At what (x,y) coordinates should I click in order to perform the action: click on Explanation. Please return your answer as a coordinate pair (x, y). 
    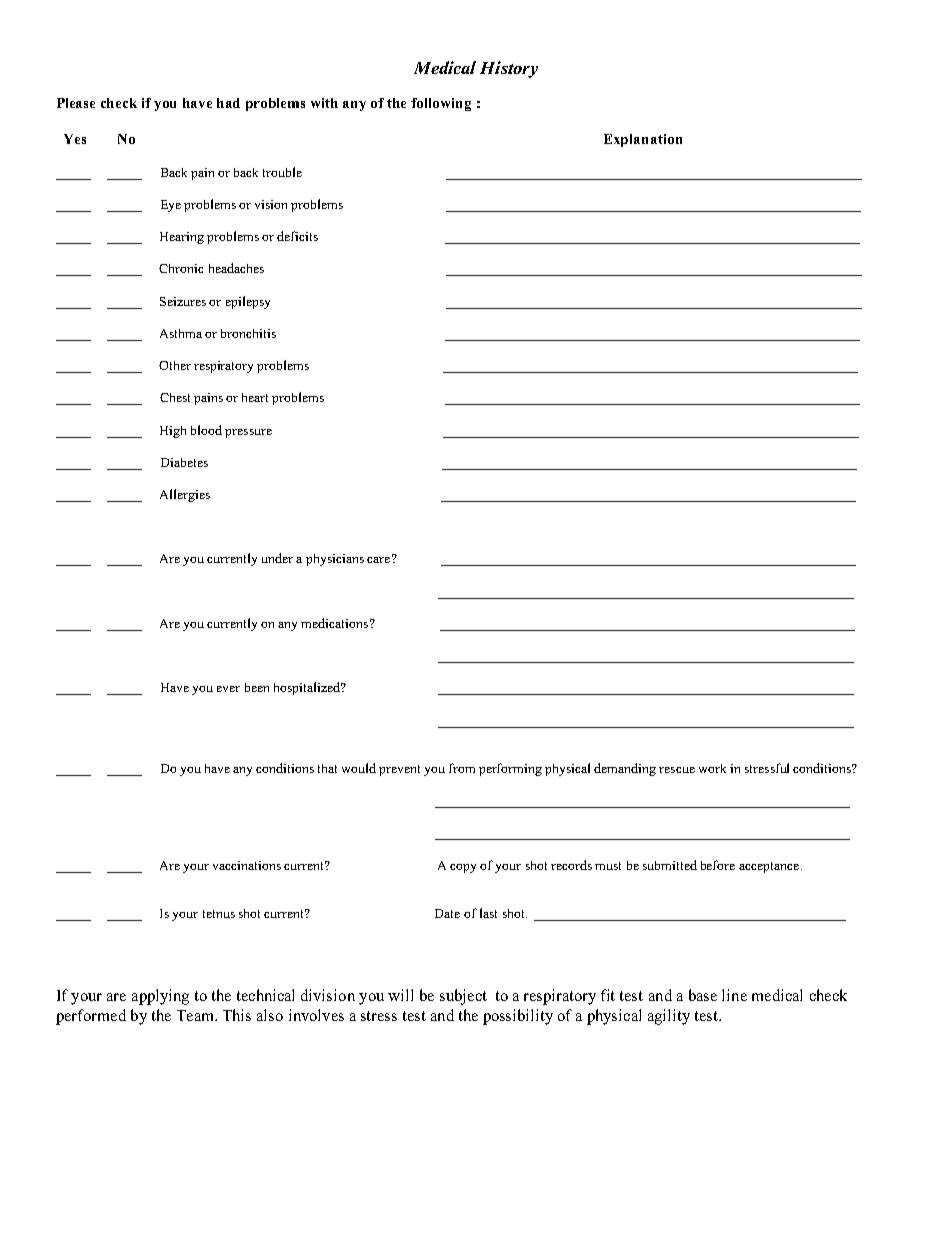
    Looking at the image, I should click on (643, 140).
